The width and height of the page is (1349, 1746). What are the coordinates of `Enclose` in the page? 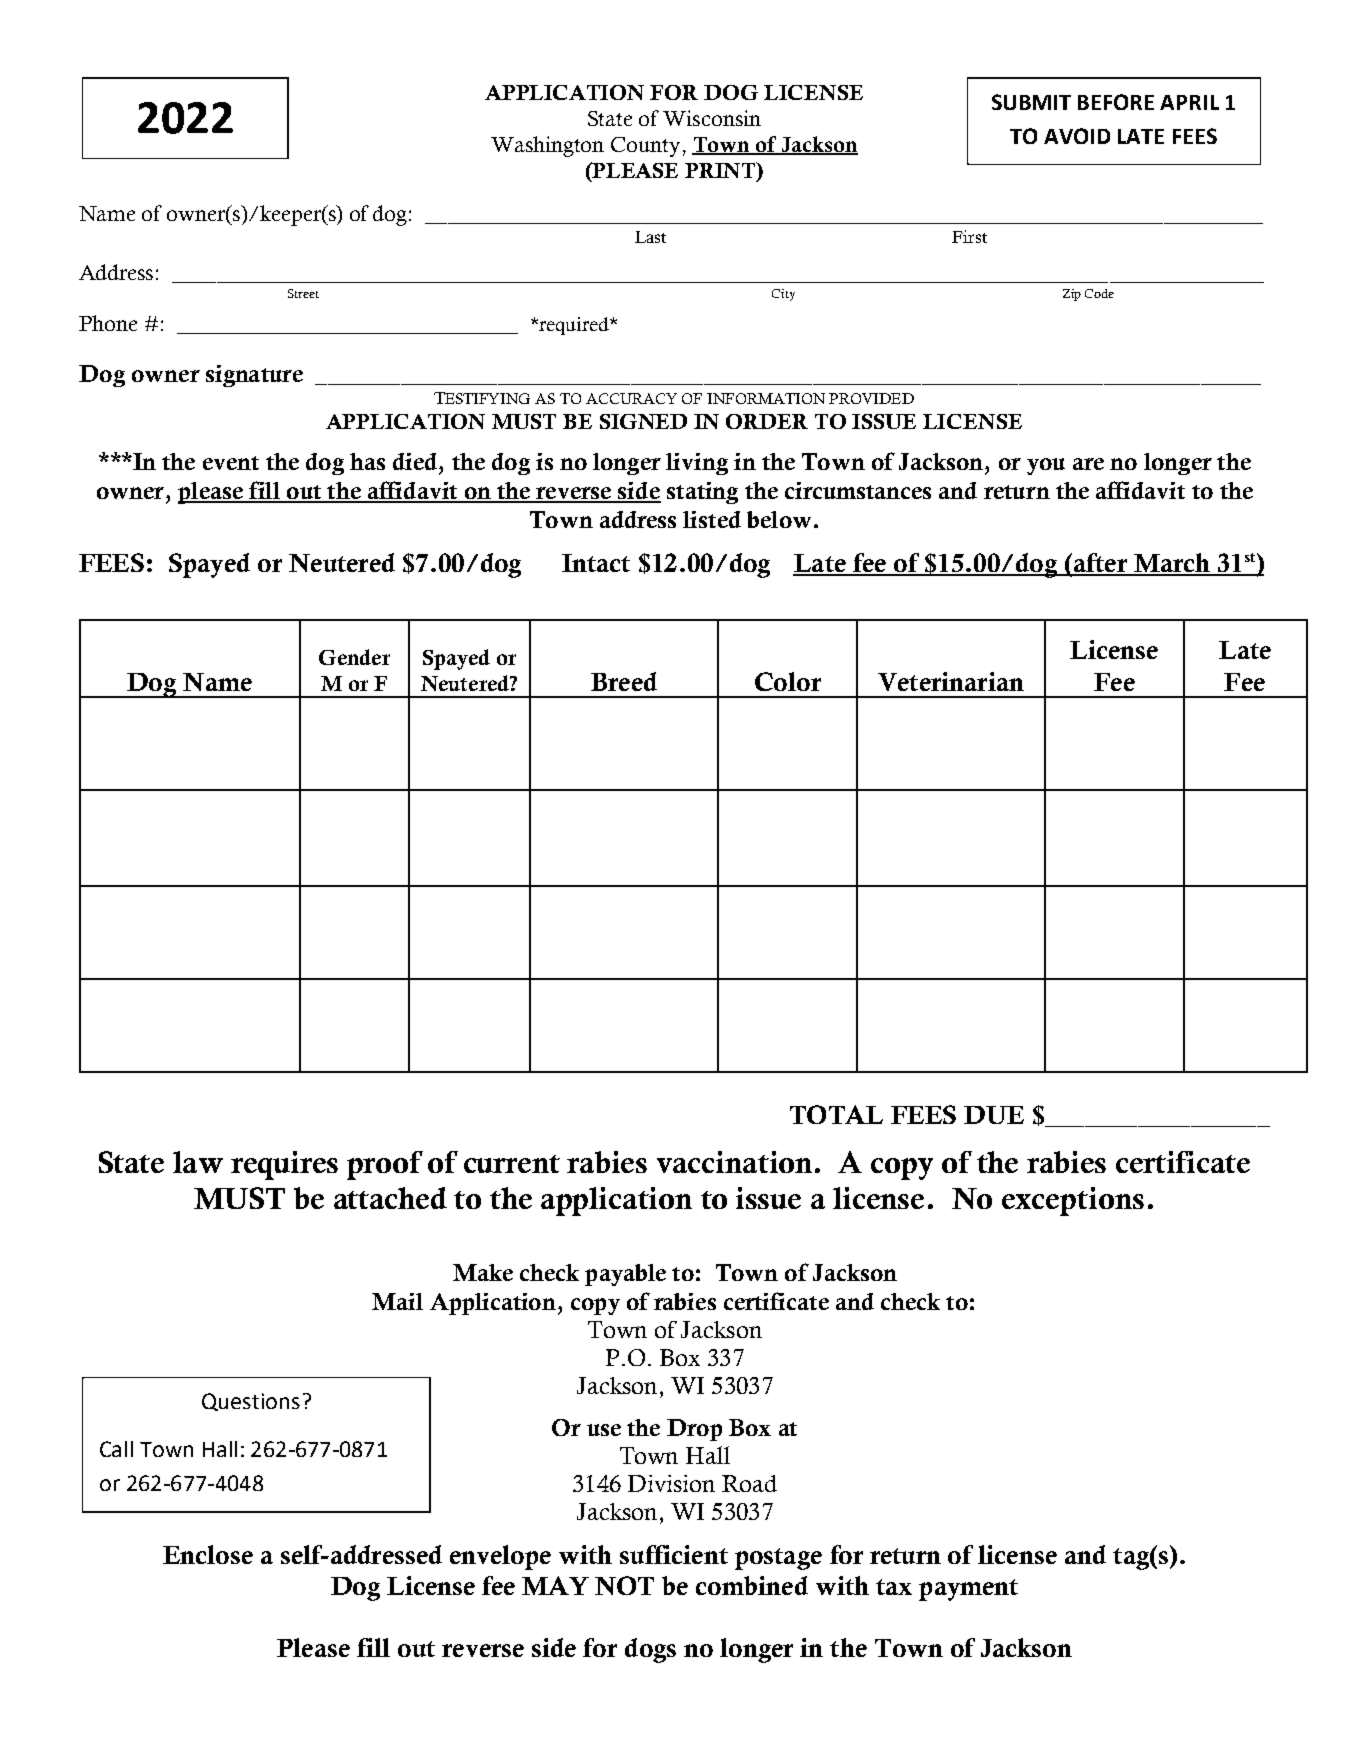 It's located at (208, 1554).
